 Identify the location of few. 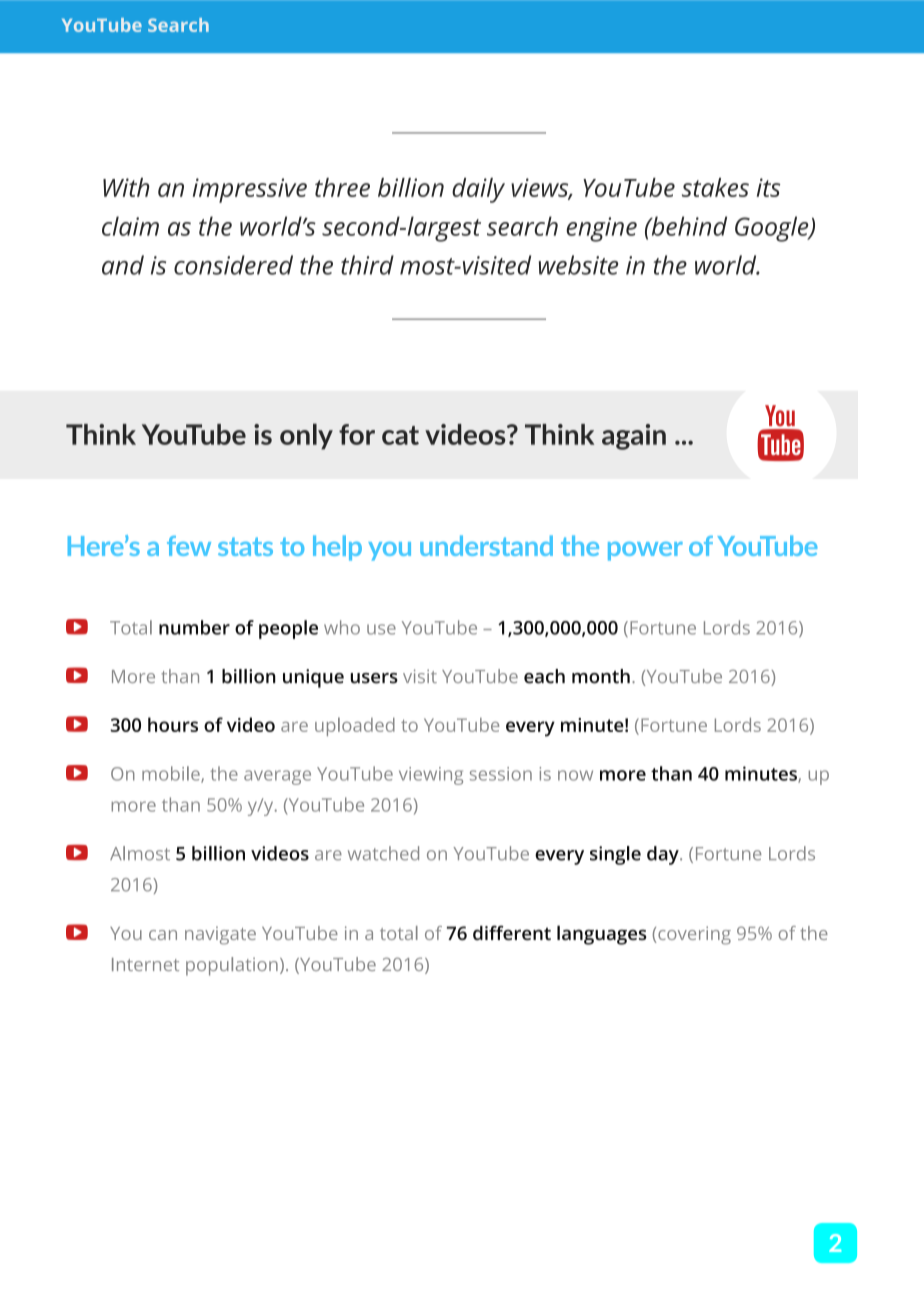
(189, 546).
